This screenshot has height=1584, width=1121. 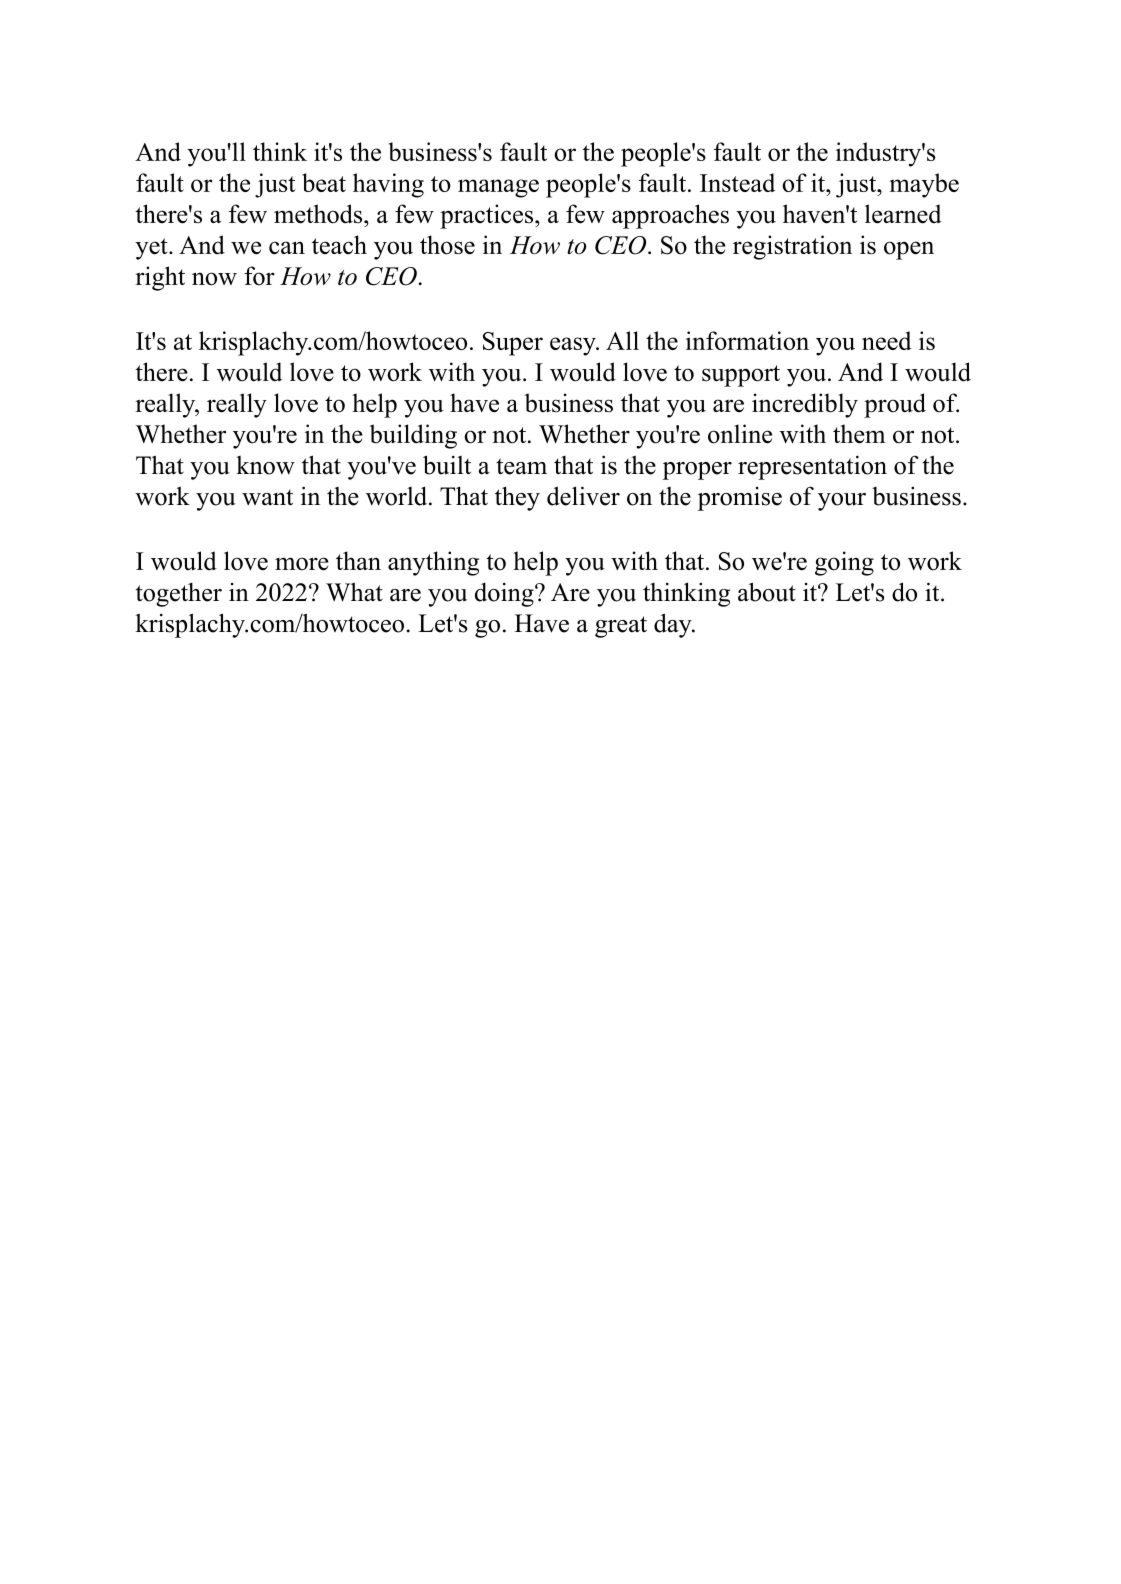 What do you see at coordinates (513, 344) in the screenshot?
I see `Super` at bounding box center [513, 344].
